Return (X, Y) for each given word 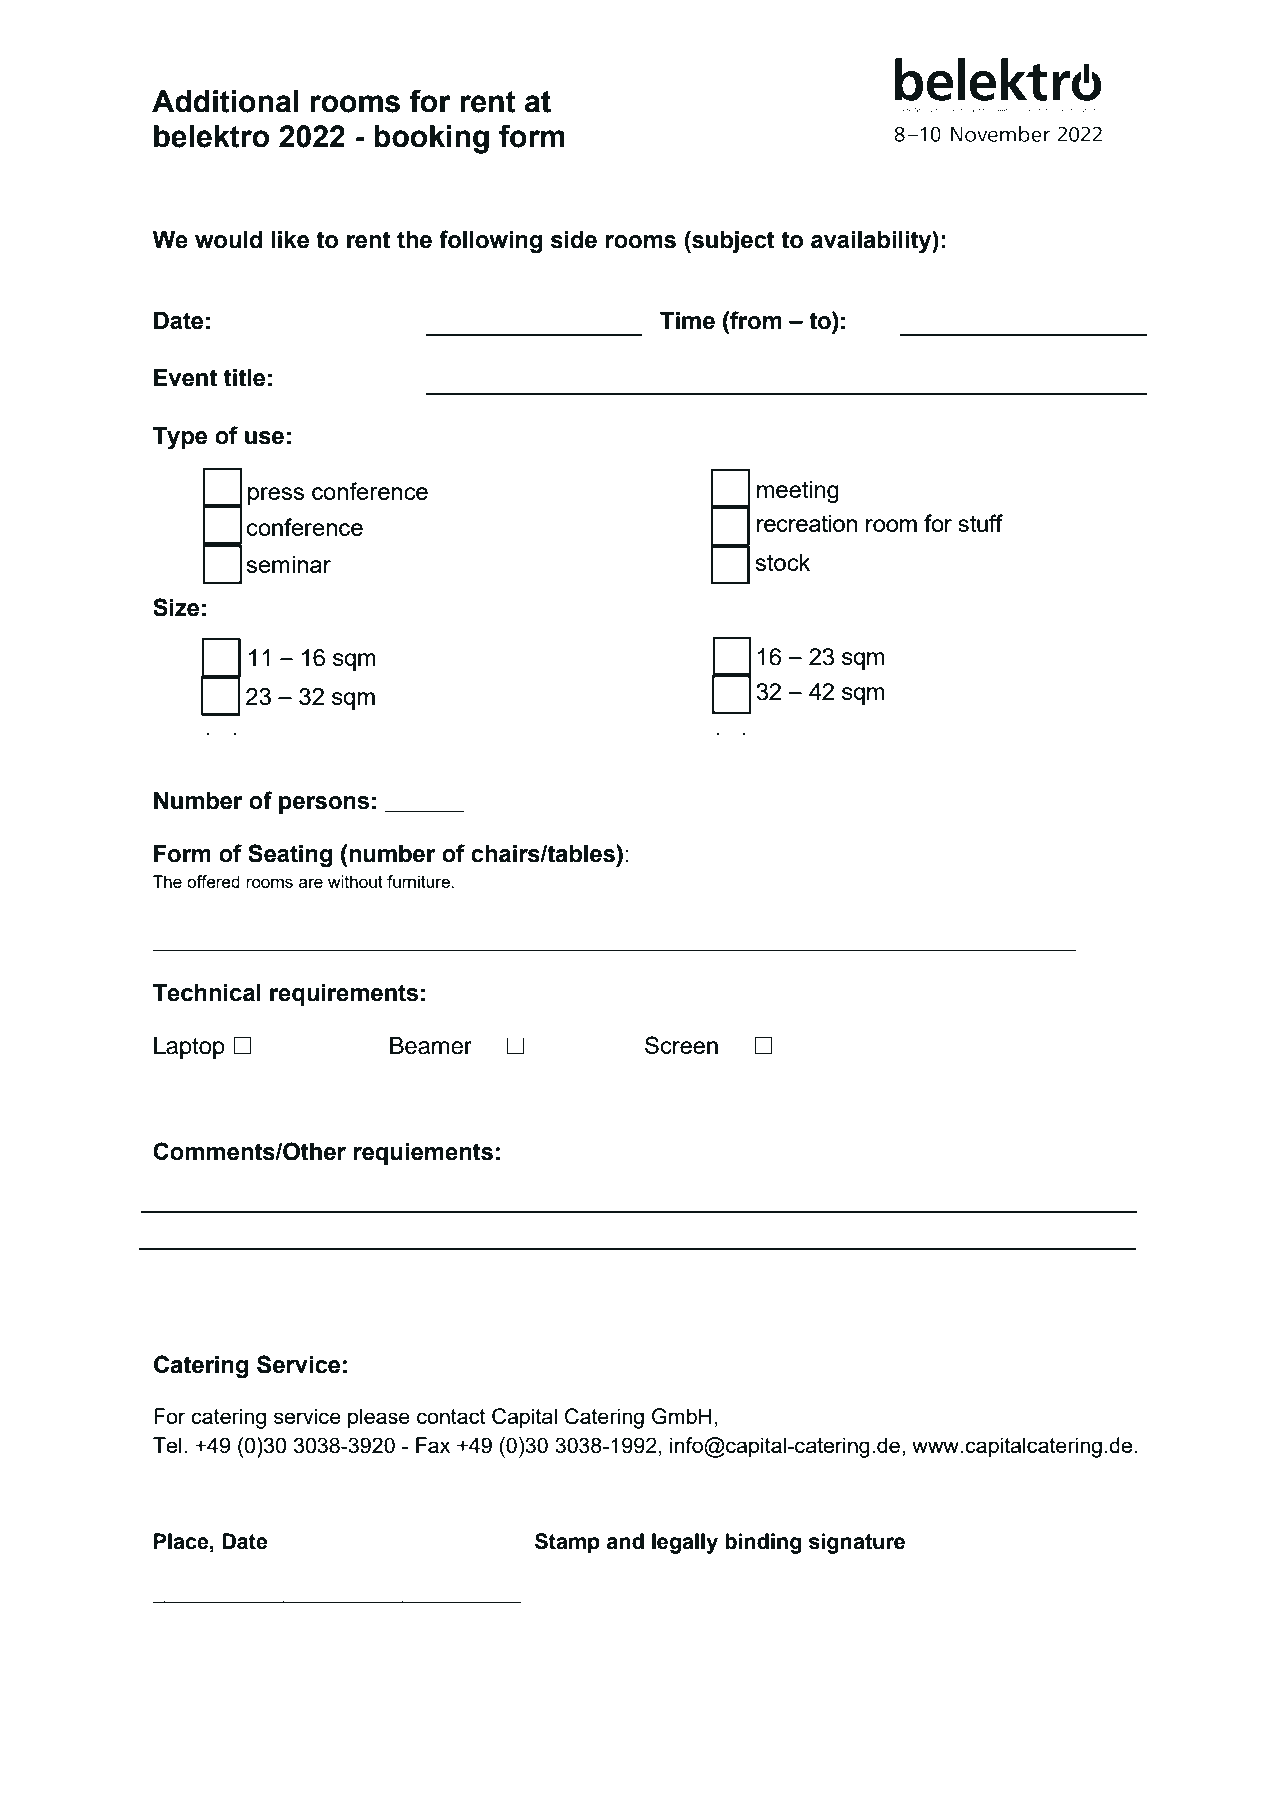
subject (732, 242)
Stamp (567, 1543)
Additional (225, 101)
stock (782, 562)
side (574, 240)
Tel (167, 1445)
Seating (290, 856)
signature (857, 1543)
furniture (419, 881)
